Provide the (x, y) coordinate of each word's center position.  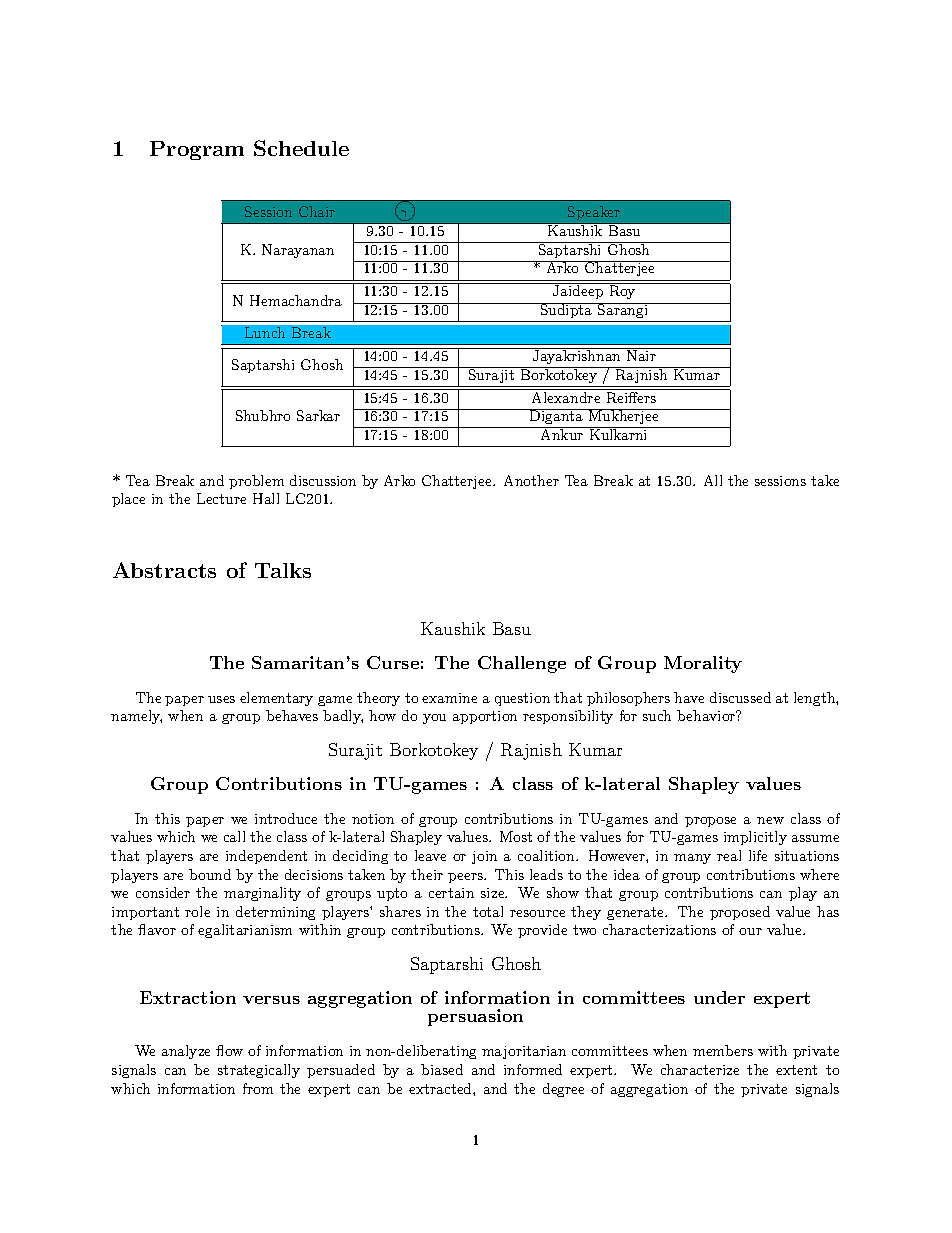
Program (197, 150)
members (723, 1050)
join (484, 857)
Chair (317, 211)
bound (210, 874)
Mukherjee (623, 416)
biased (442, 1069)
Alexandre (566, 396)
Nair (641, 354)
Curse (393, 662)
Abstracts (164, 570)
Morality (703, 664)
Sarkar (318, 415)
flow (229, 1050)
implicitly (755, 838)
